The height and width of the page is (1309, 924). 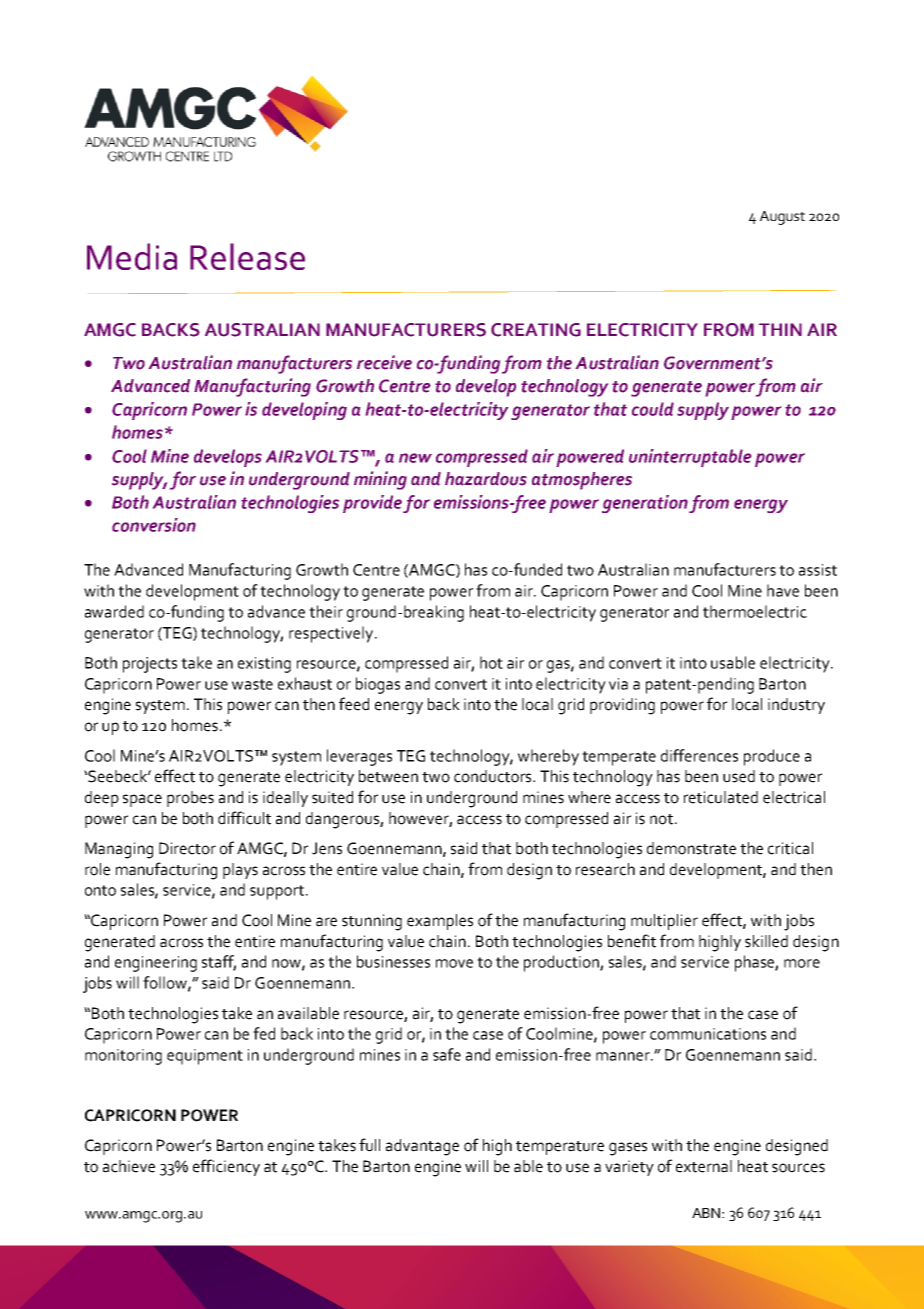 I want to click on hazardous, so click(x=486, y=479).
